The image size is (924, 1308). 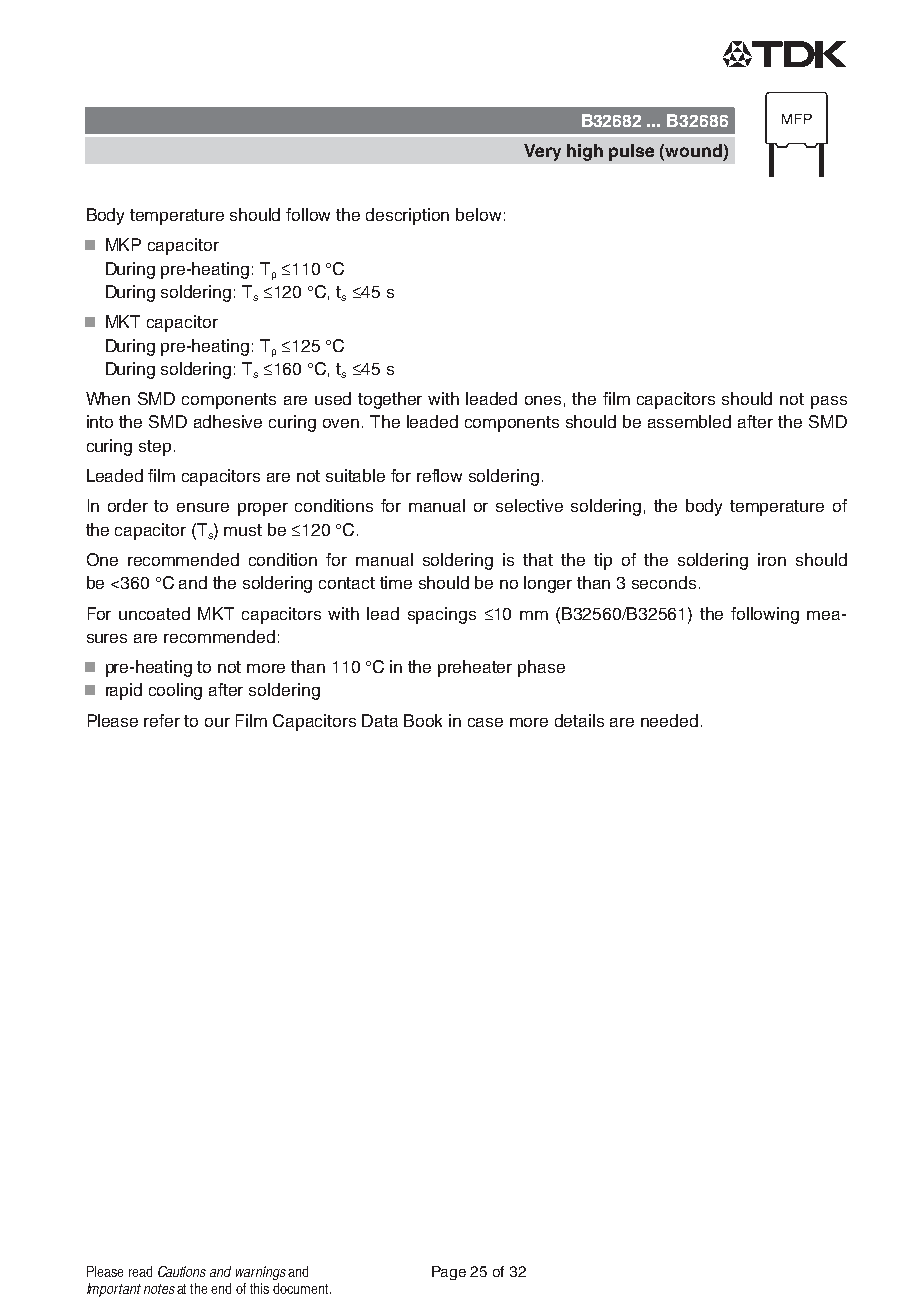 I want to click on step, so click(x=155, y=448).
